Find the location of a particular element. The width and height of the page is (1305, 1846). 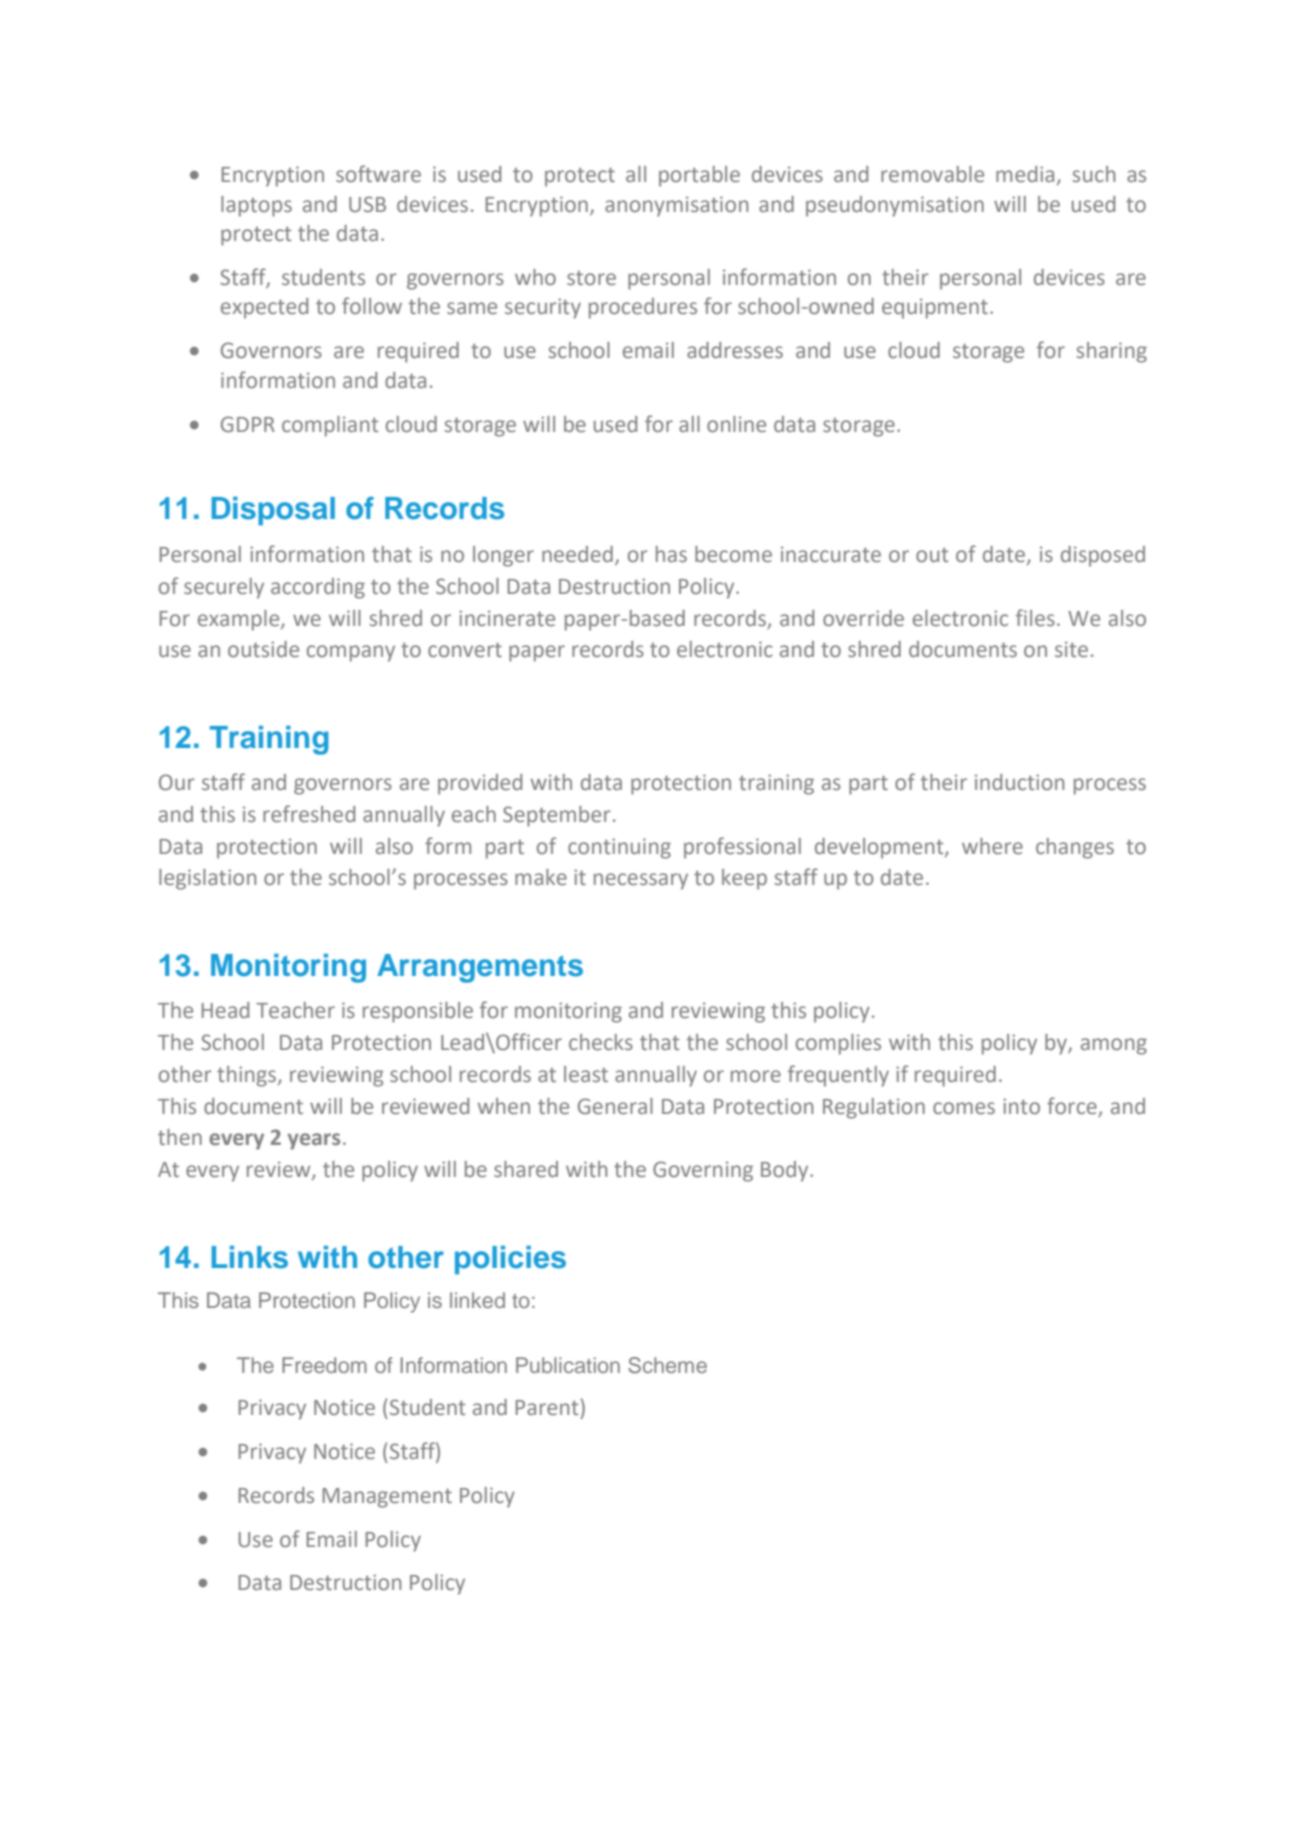

necessary is located at coordinates (641, 881).
